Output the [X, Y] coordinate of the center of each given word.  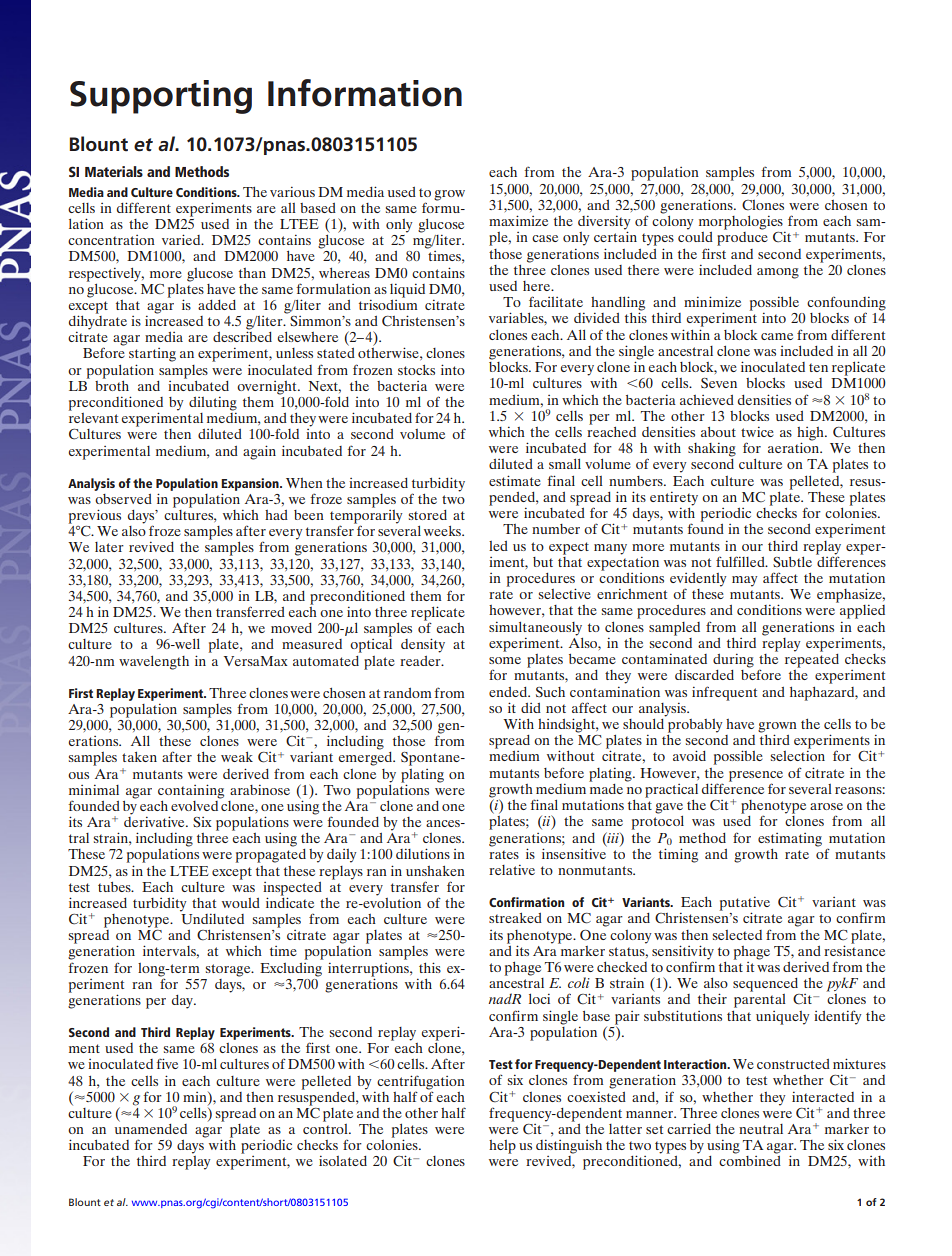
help [502, 1147]
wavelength [154, 663]
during [733, 661]
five [167, 1063]
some [505, 660]
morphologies [741, 223]
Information [365, 93]
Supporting [161, 97]
